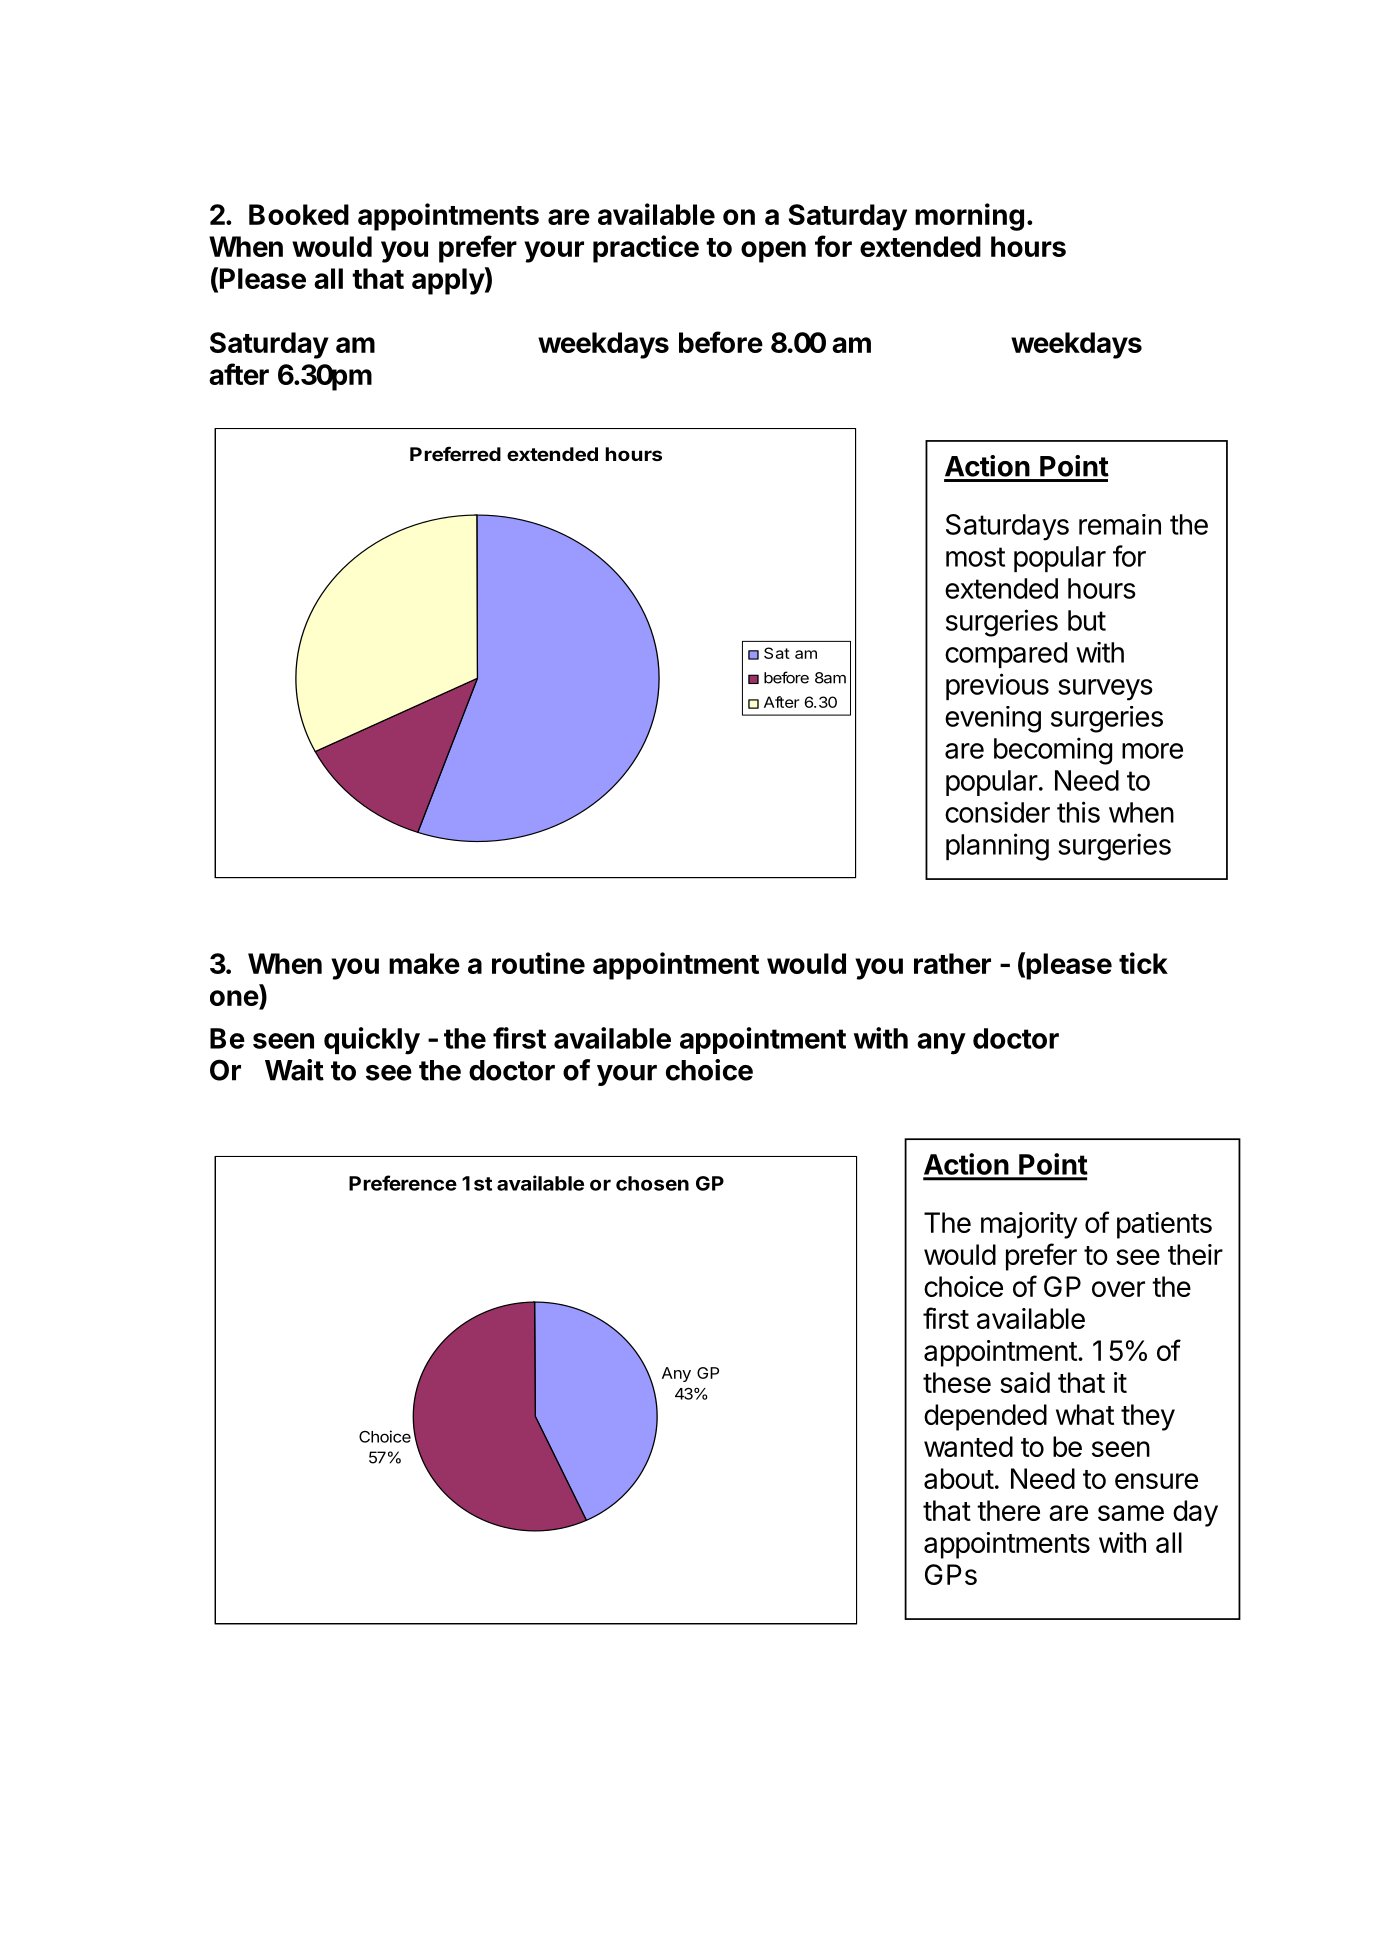 This document has width=1380, height=1952. I want to click on quickly, so click(372, 1041).
